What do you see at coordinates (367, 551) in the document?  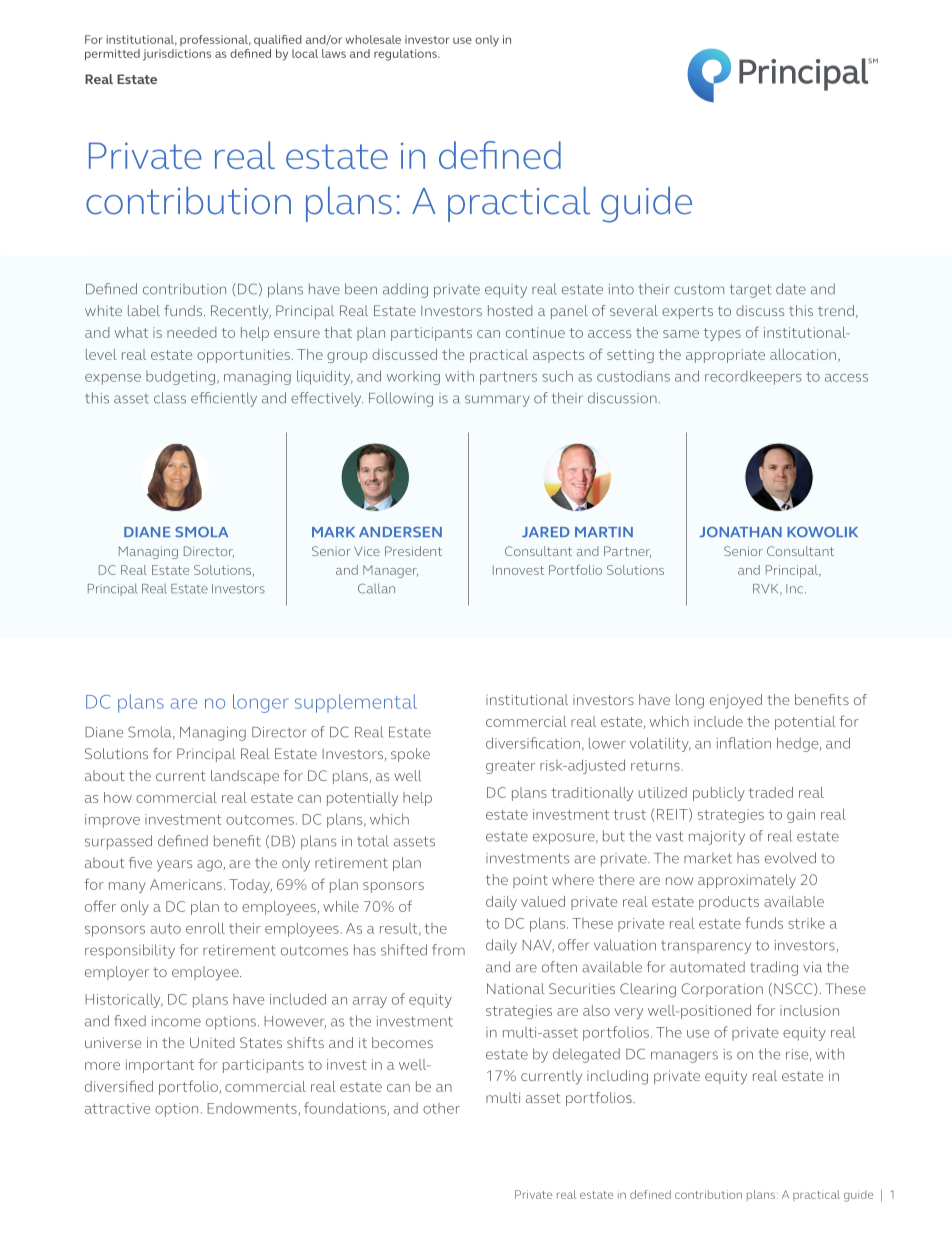 I see `Vice` at bounding box center [367, 551].
